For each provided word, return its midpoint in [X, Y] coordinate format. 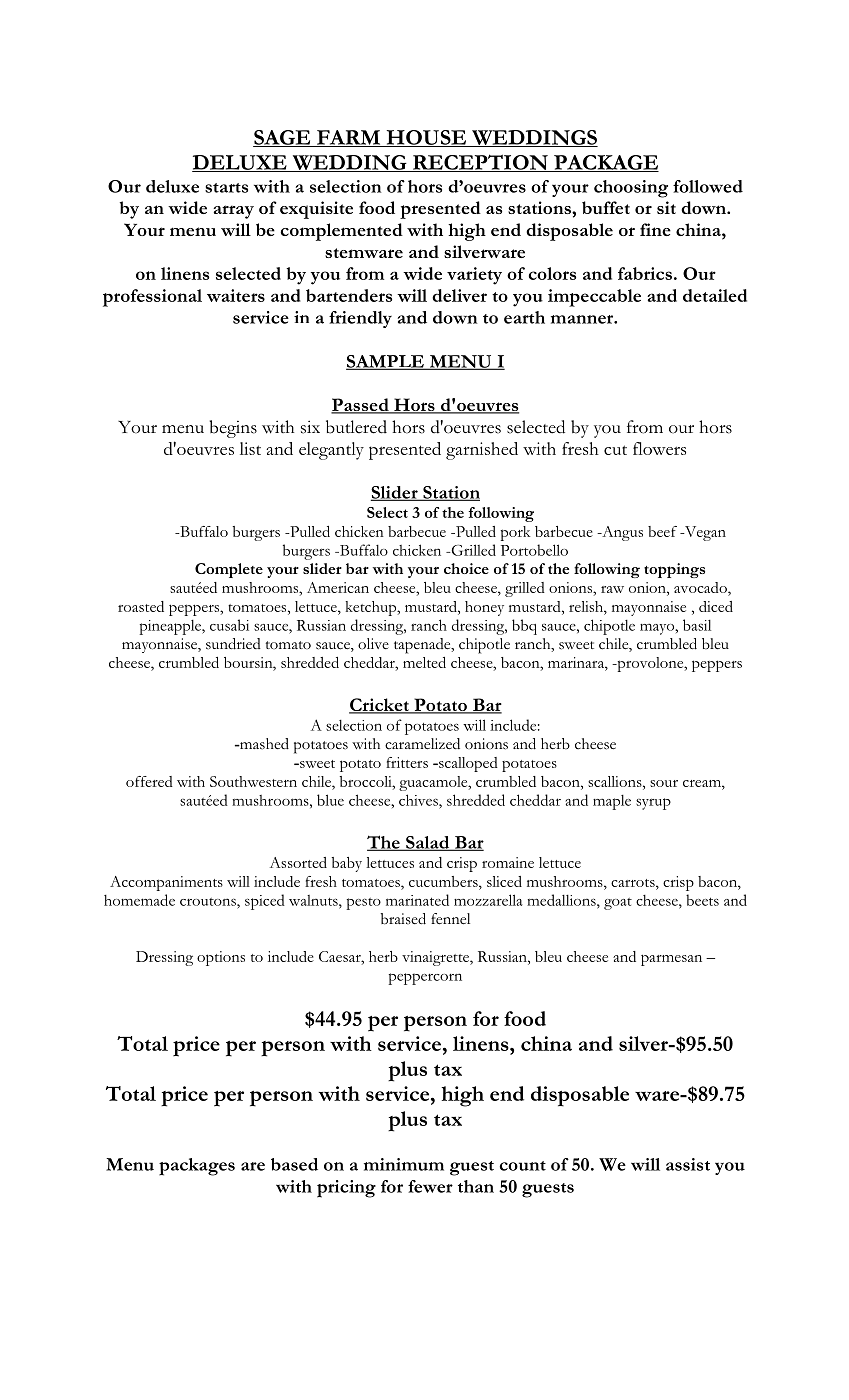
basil [697, 625]
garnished [482, 451]
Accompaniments [166, 883]
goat [618, 904]
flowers [659, 448]
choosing [631, 189]
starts [226, 188]
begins [233, 429]
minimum [404, 1164]
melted [424, 662]
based [294, 1164]
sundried [233, 644]
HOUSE [426, 138]
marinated [417, 900]
